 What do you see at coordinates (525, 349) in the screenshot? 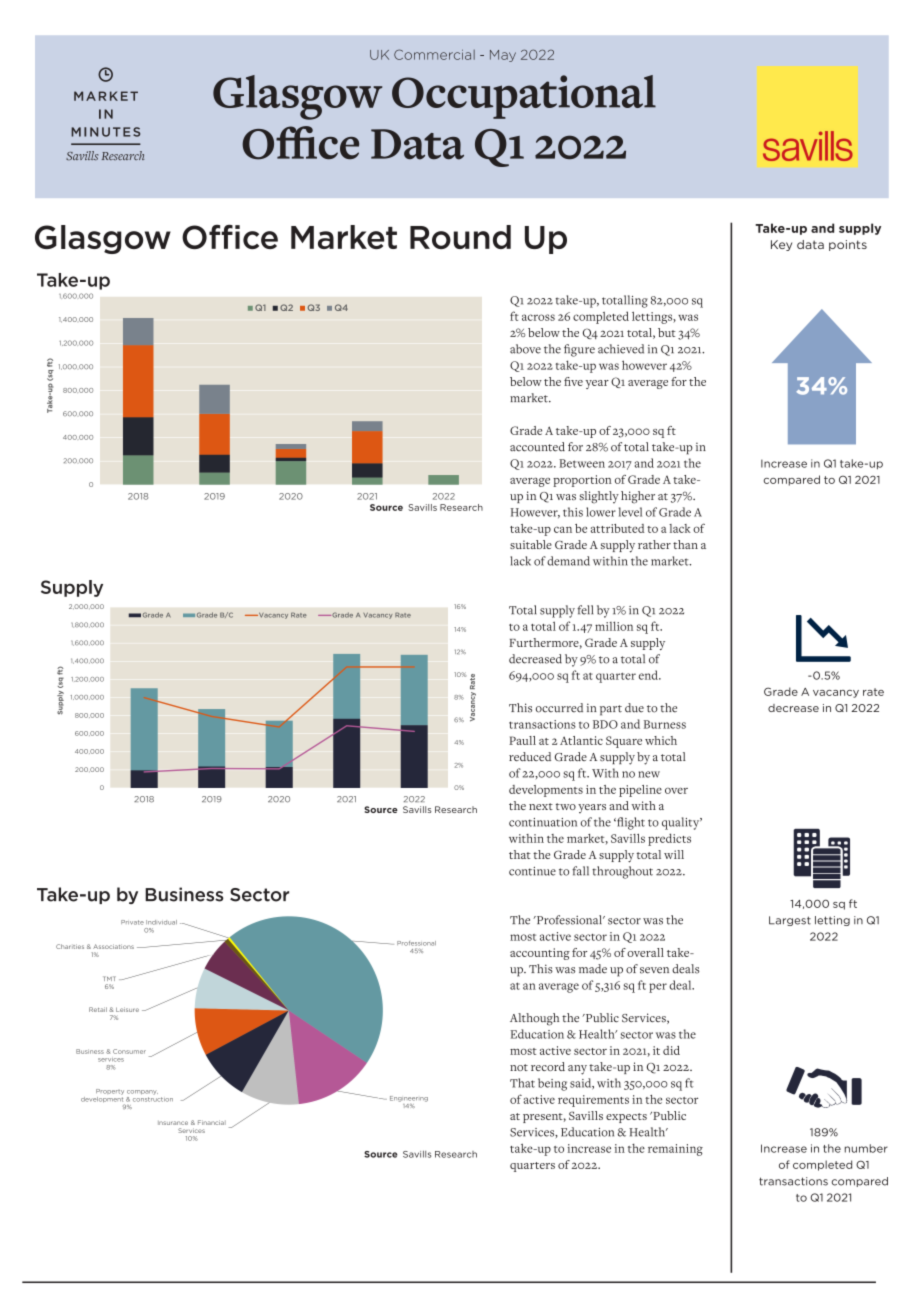
I see `above` at bounding box center [525, 349].
